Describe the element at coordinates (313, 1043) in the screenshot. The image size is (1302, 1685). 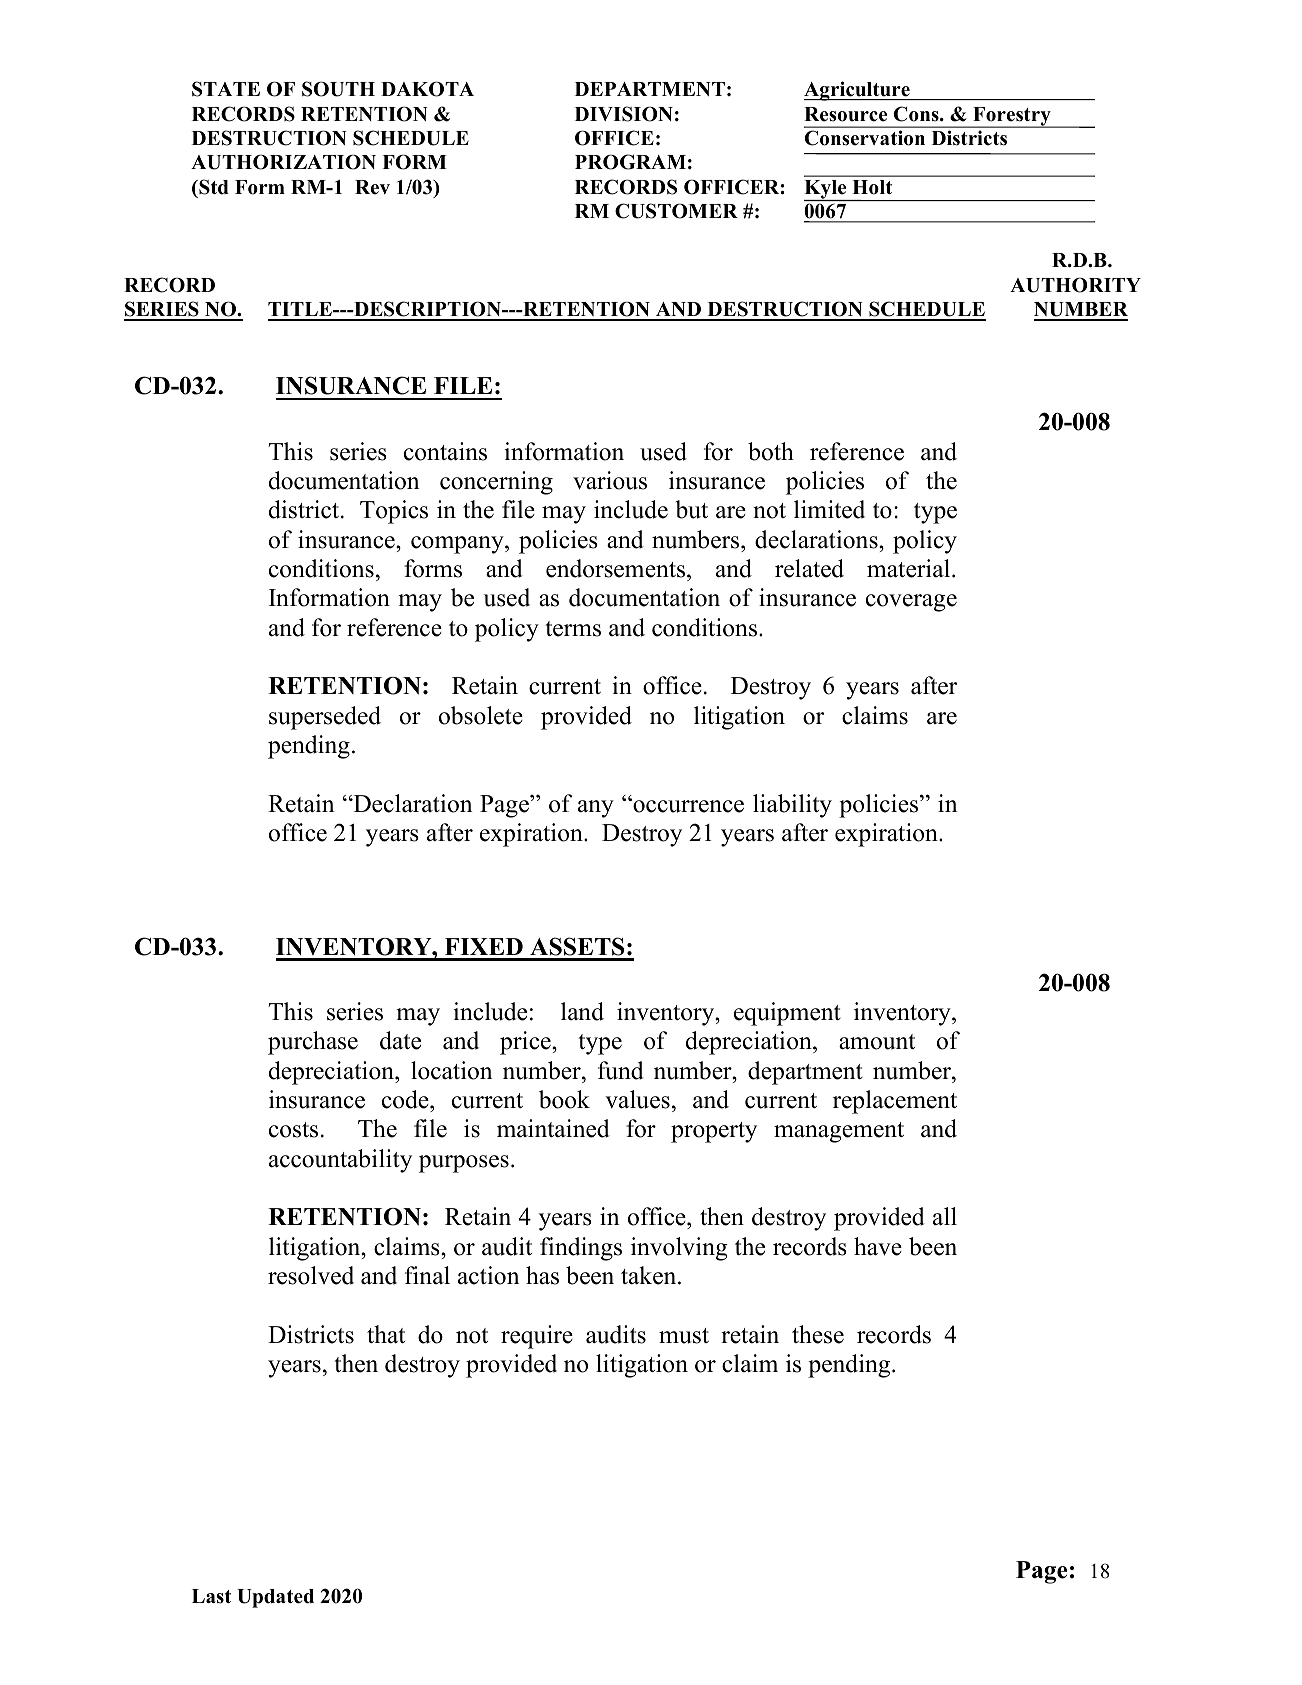
I see `purchase` at that location.
